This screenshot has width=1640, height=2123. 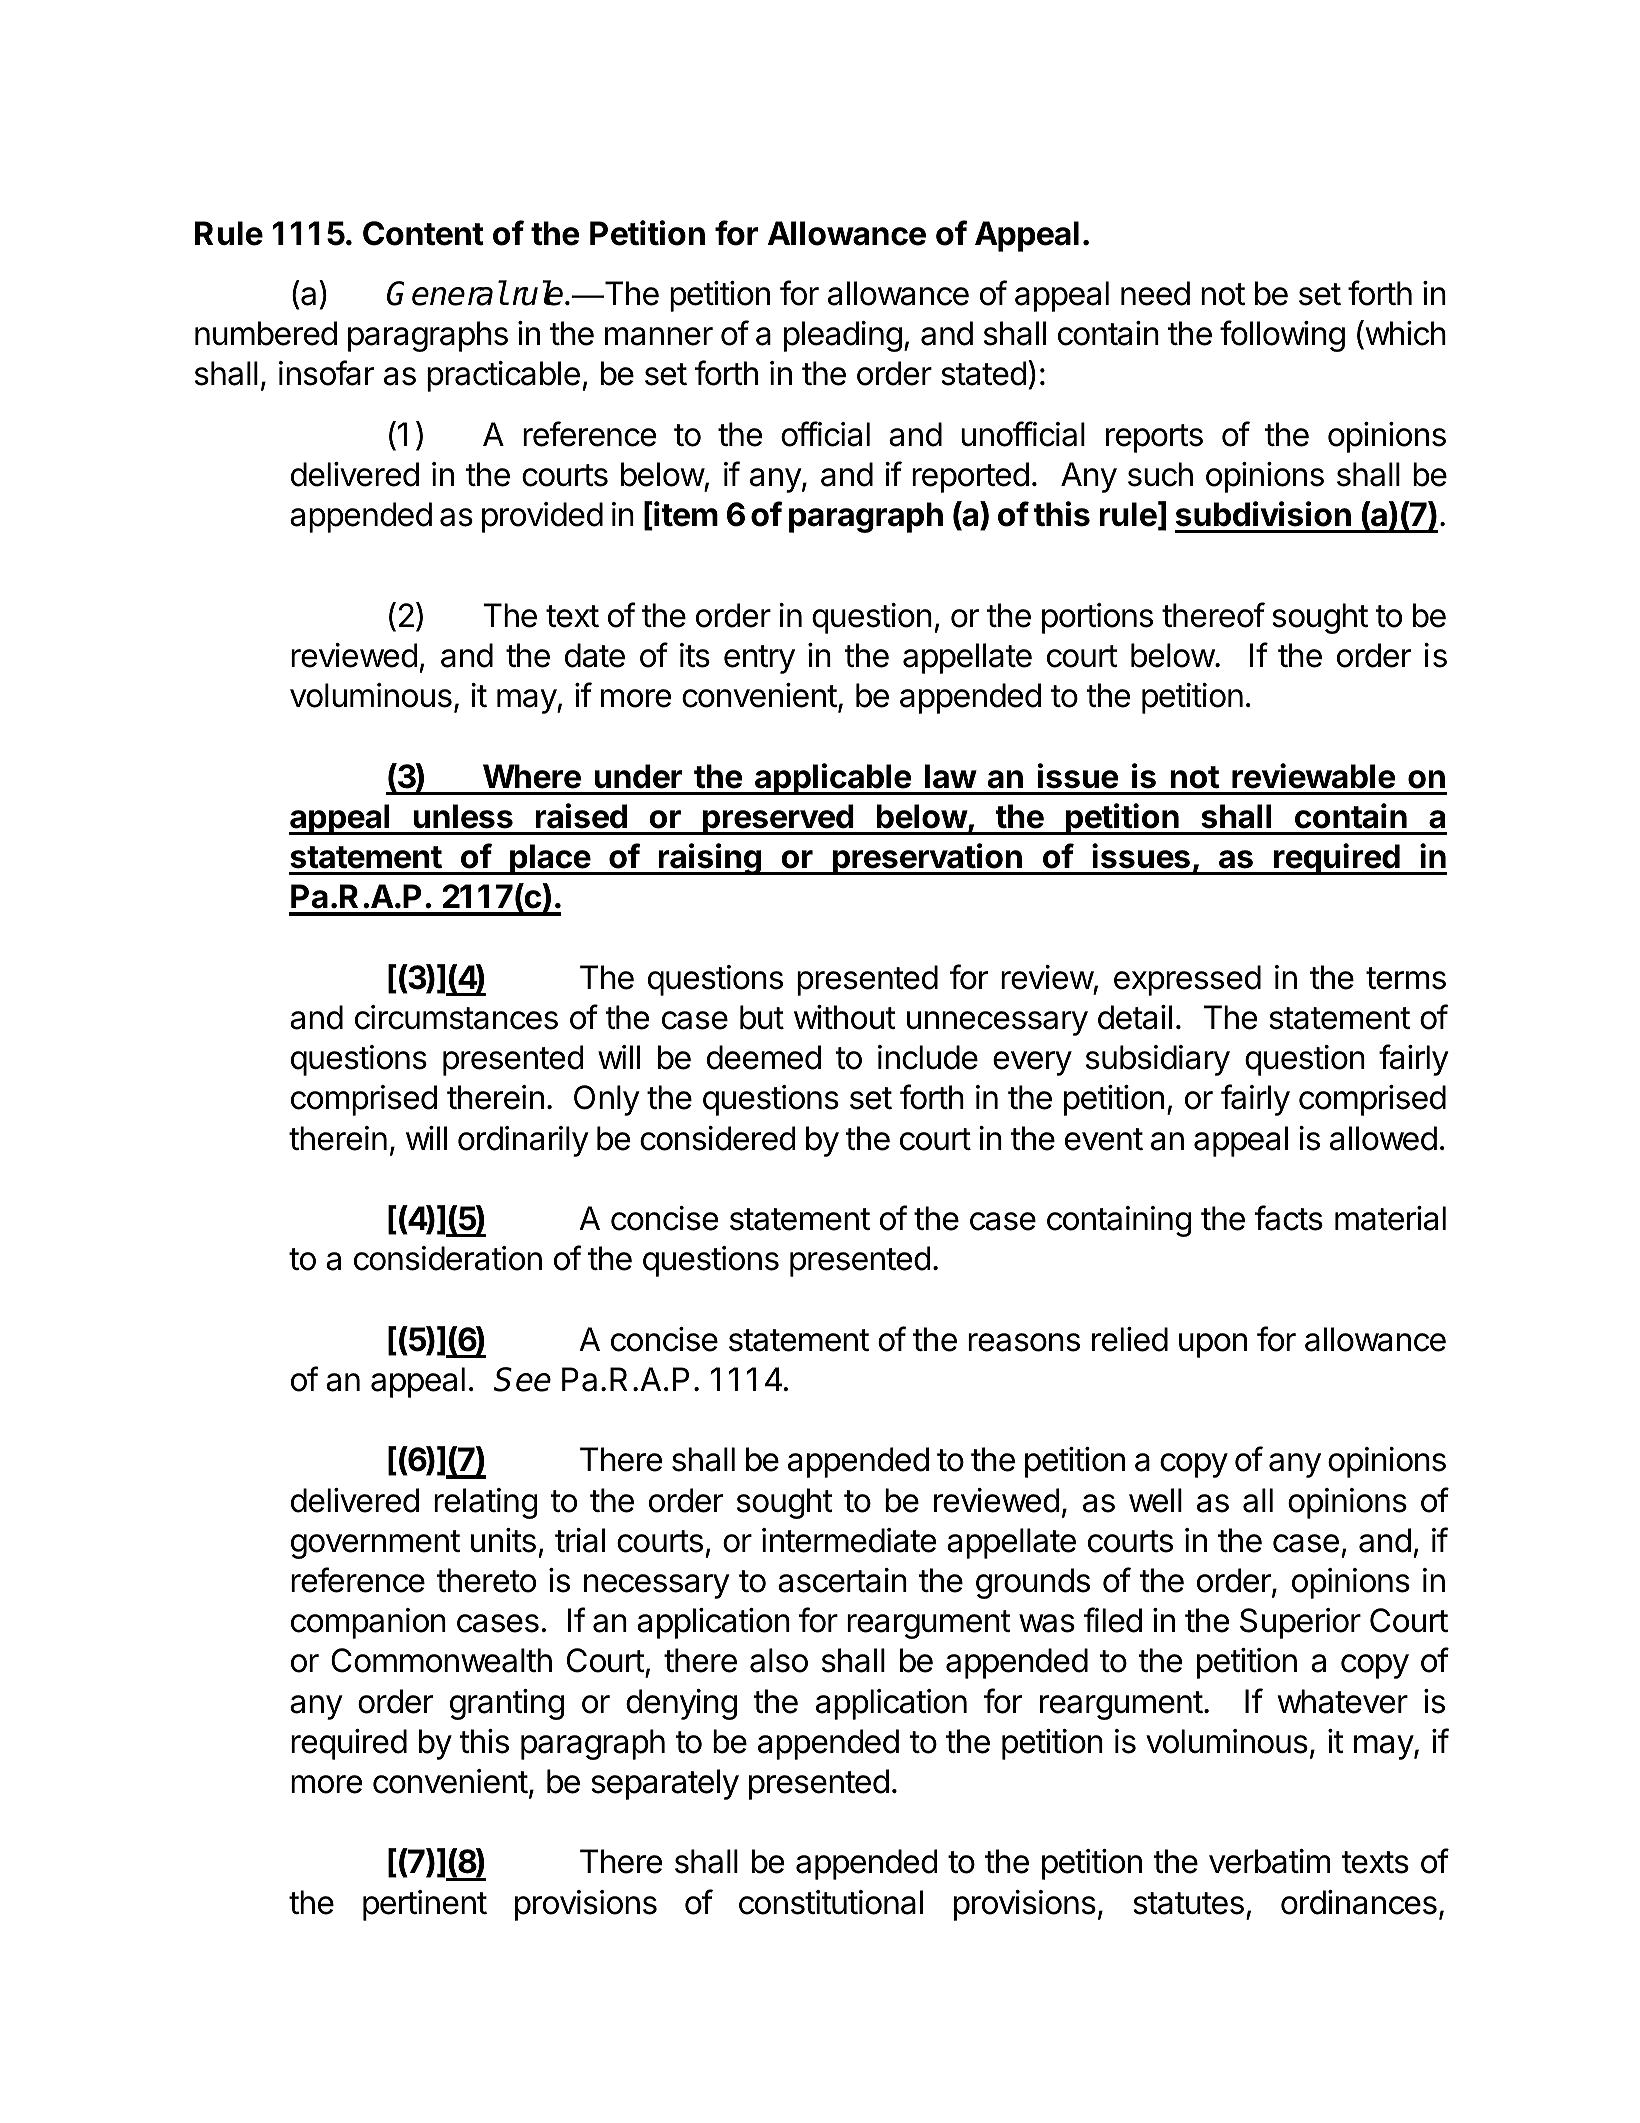 What do you see at coordinates (1282, 336) in the screenshot?
I see `following` at bounding box center [1282, 336].
